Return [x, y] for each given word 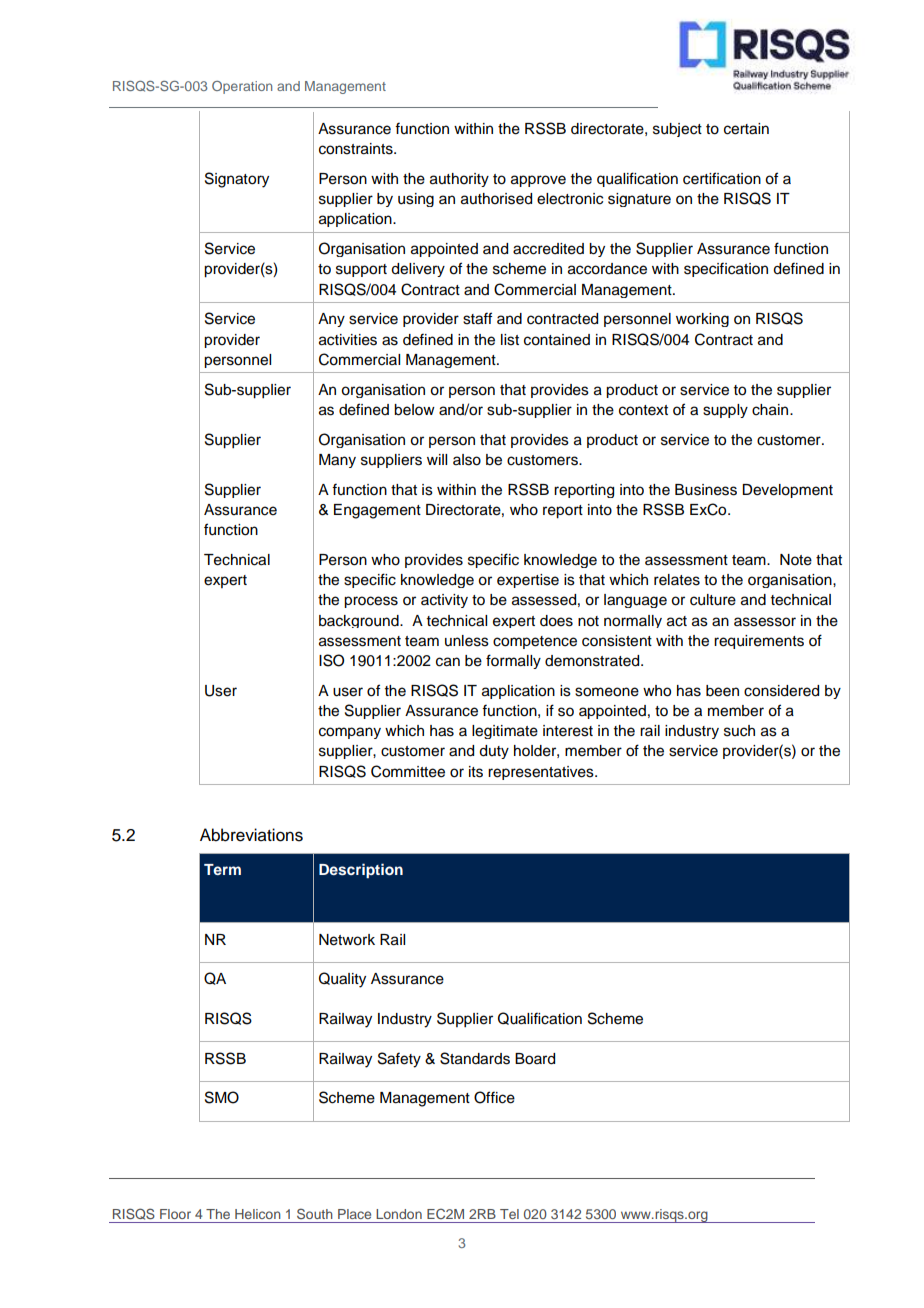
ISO [331, 660]
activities [348, 340]
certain [746, 129]
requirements [759, 642]
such [739, 731]
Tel [509, 1214]
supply [725, 411]
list [510, 340]
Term [222, 869]
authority [459, 180]
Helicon [258, 1214]
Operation [242, 87]
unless [467, 641]
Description [361, 871]
